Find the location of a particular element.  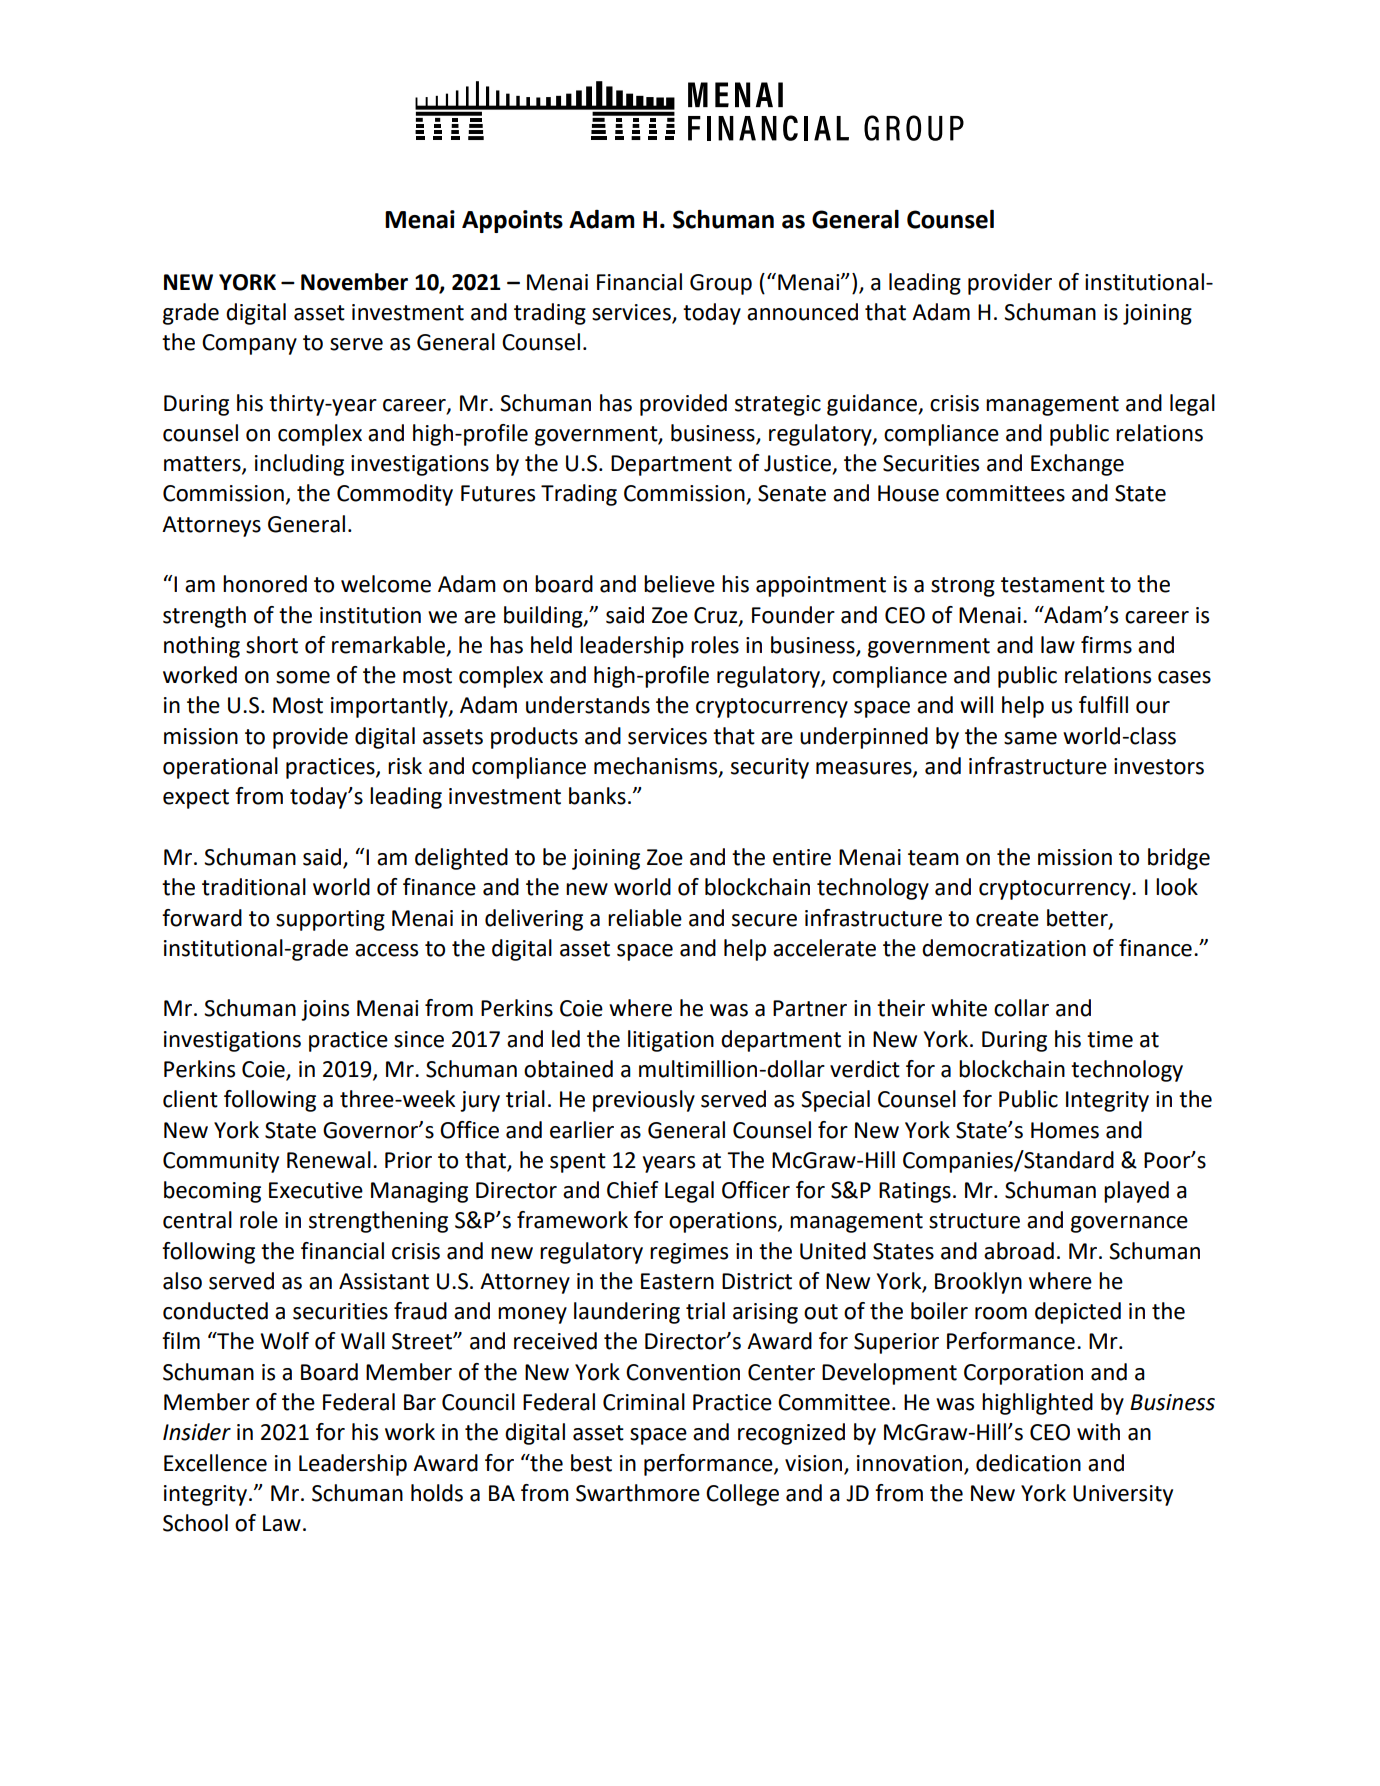

announced is located at coordinates (802, 312).
